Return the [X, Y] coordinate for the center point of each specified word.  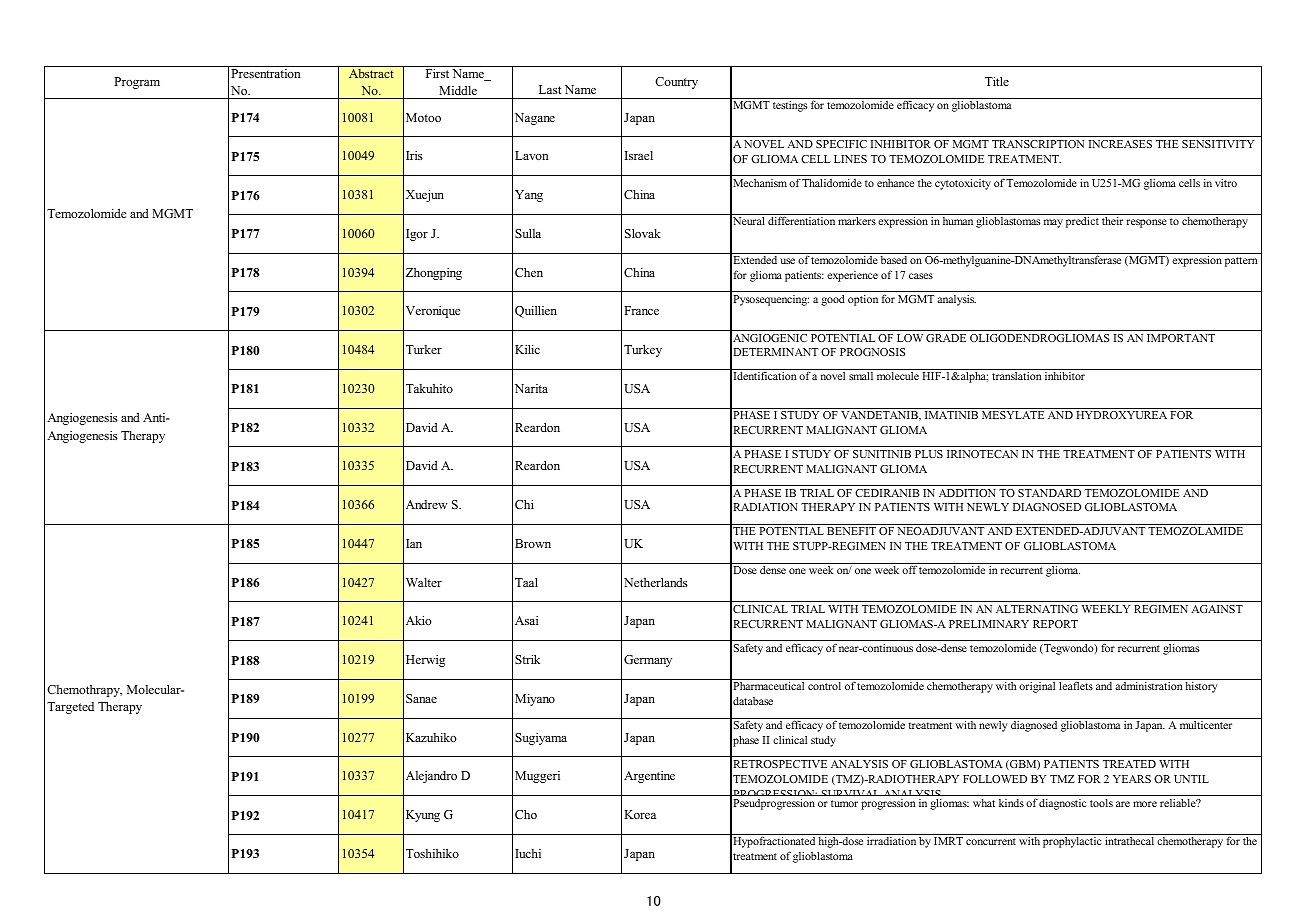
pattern [1241, 262]
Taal [526, 582]
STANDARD [1049, 493]
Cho [526, 814]
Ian [414, 543]
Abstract [371, 73]
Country [676, 83]
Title [997, 81]
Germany [648, 661]
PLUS [929, 454]
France [641, 310]
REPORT [1055, 624]
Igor [417, 235]
